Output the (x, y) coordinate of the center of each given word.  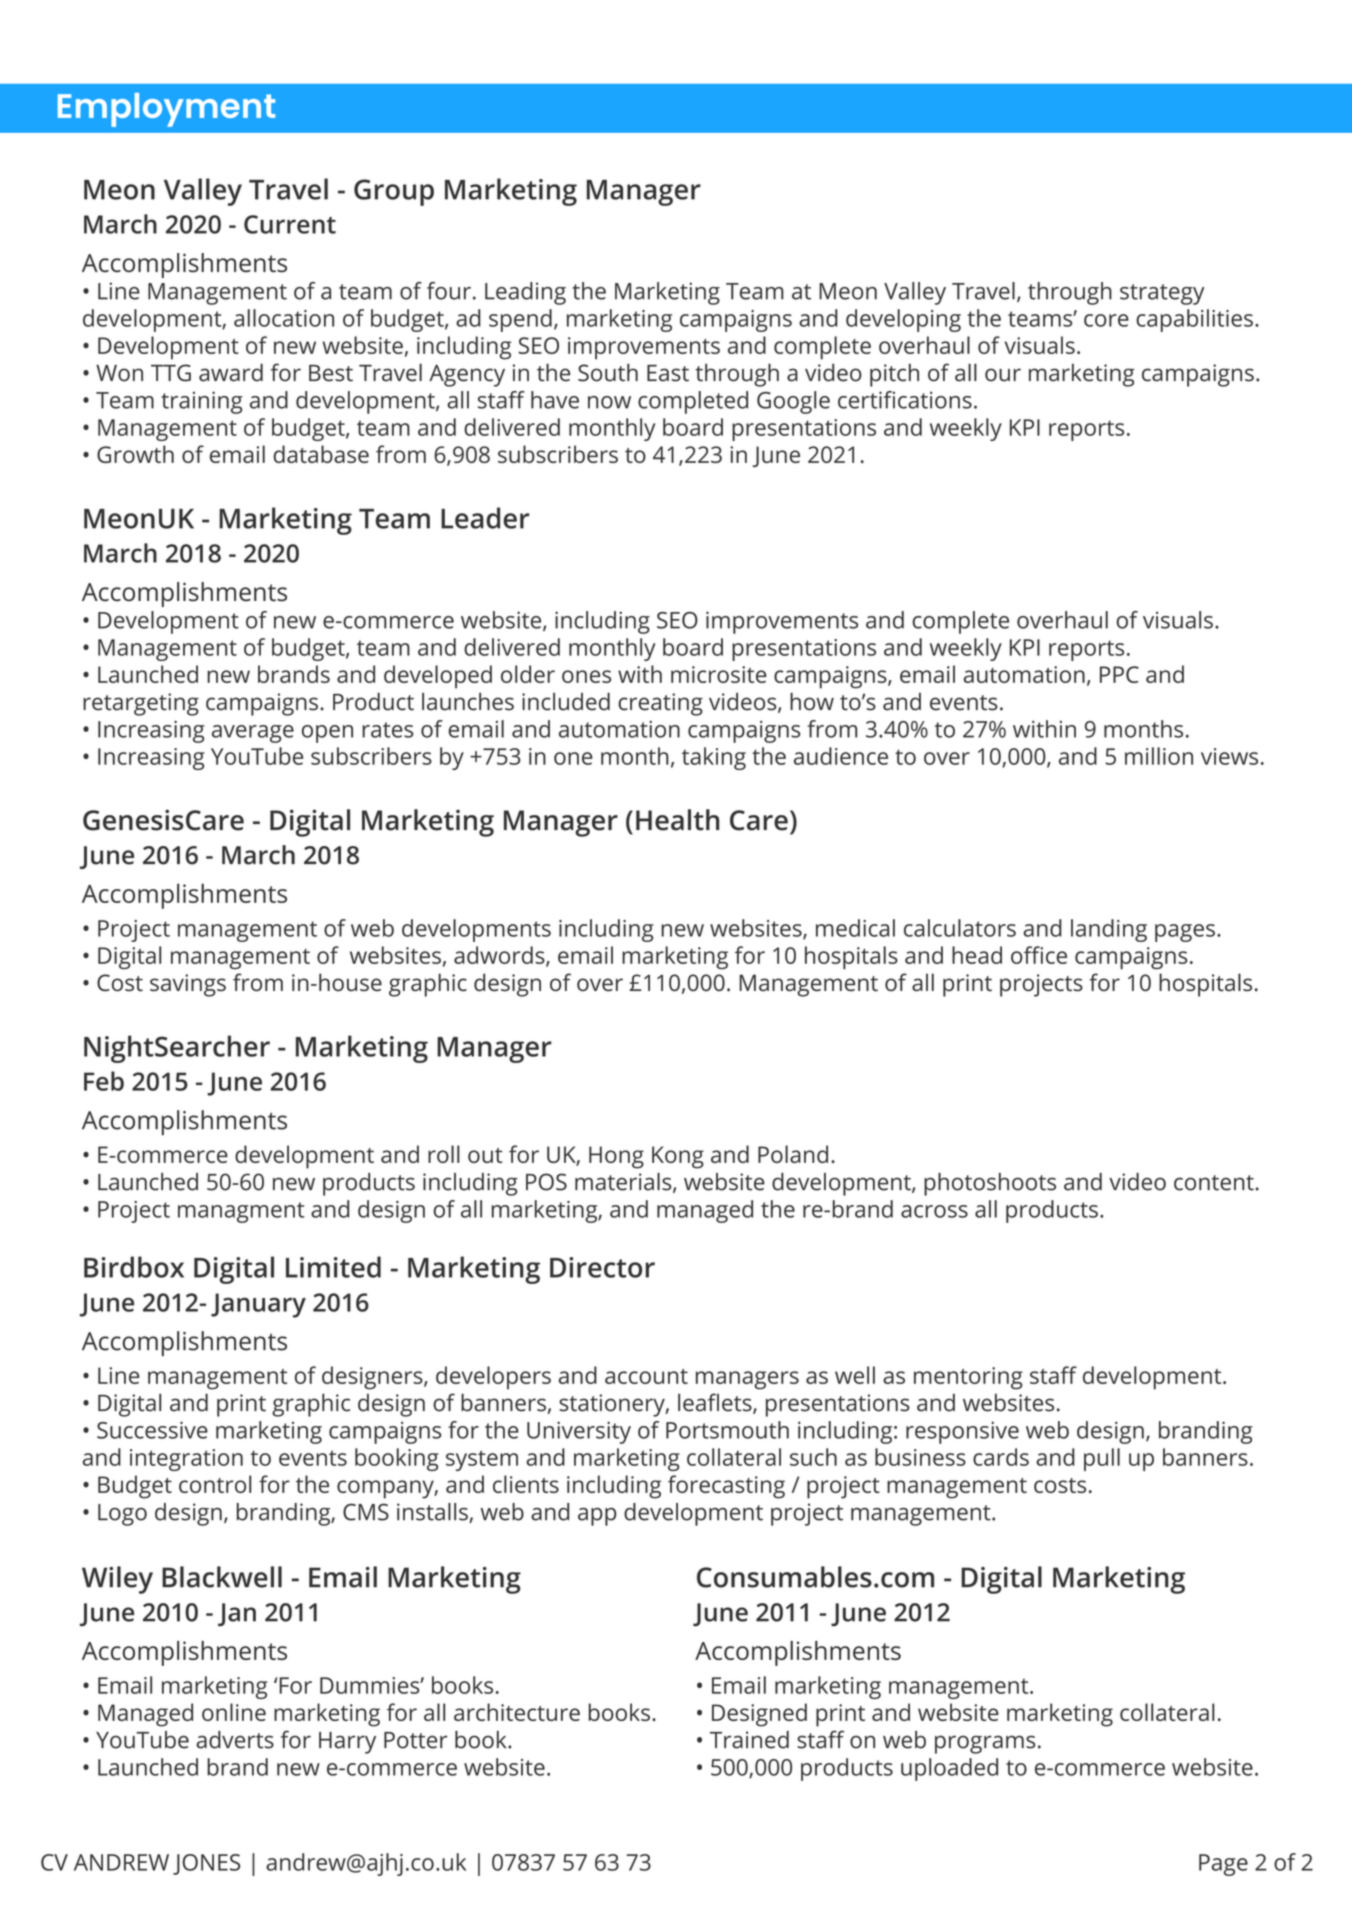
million (1159, 756)
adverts (235, 1740)
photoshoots (990, 1184)
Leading (525, 293)
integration (186, 1460)
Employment (166, 110)
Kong (678, 1157)
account (646, 1376)
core (1106, 320)
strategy (1162, 294)
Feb (104, 1081)
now (609, 402)
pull (1102, 1459)
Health (677, 820)
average (253, 734)
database (321, 454)
